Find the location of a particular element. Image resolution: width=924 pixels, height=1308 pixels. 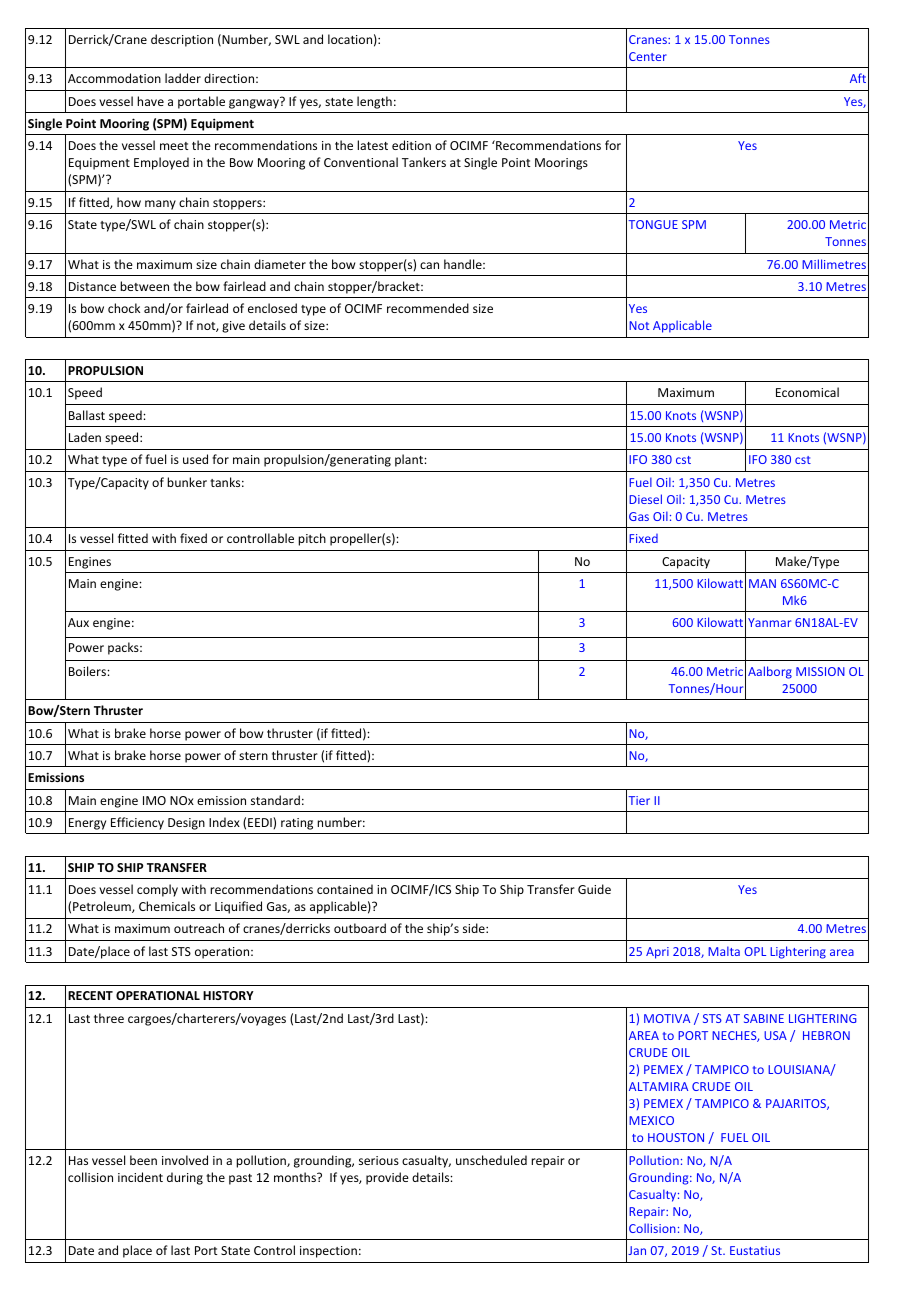

pitch is located at coordinates (312, 539).
